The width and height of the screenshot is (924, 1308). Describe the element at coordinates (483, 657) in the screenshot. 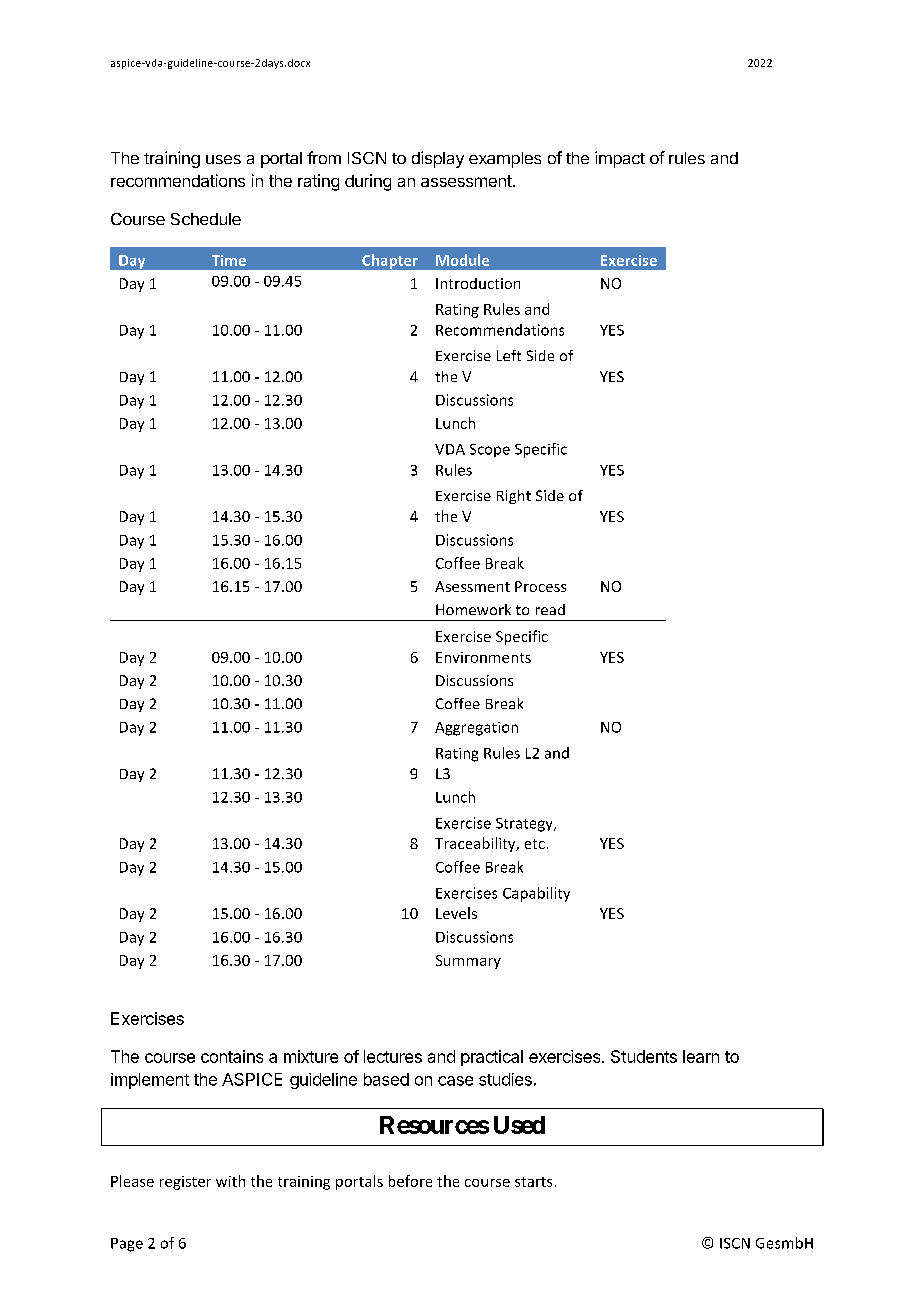

I see `Environments` at that location.
